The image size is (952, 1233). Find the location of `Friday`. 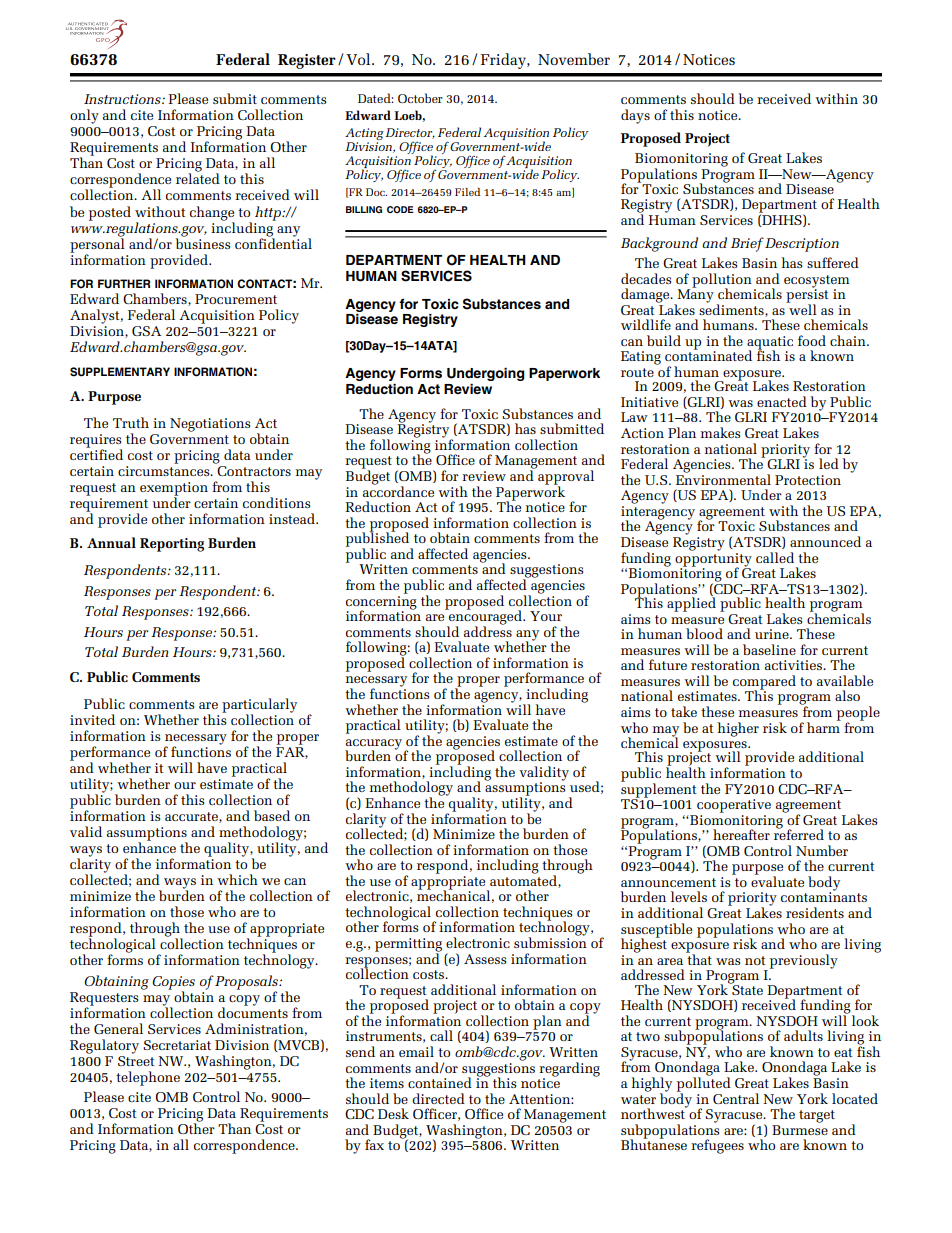

Friday is located at coordinates (504, 61).
